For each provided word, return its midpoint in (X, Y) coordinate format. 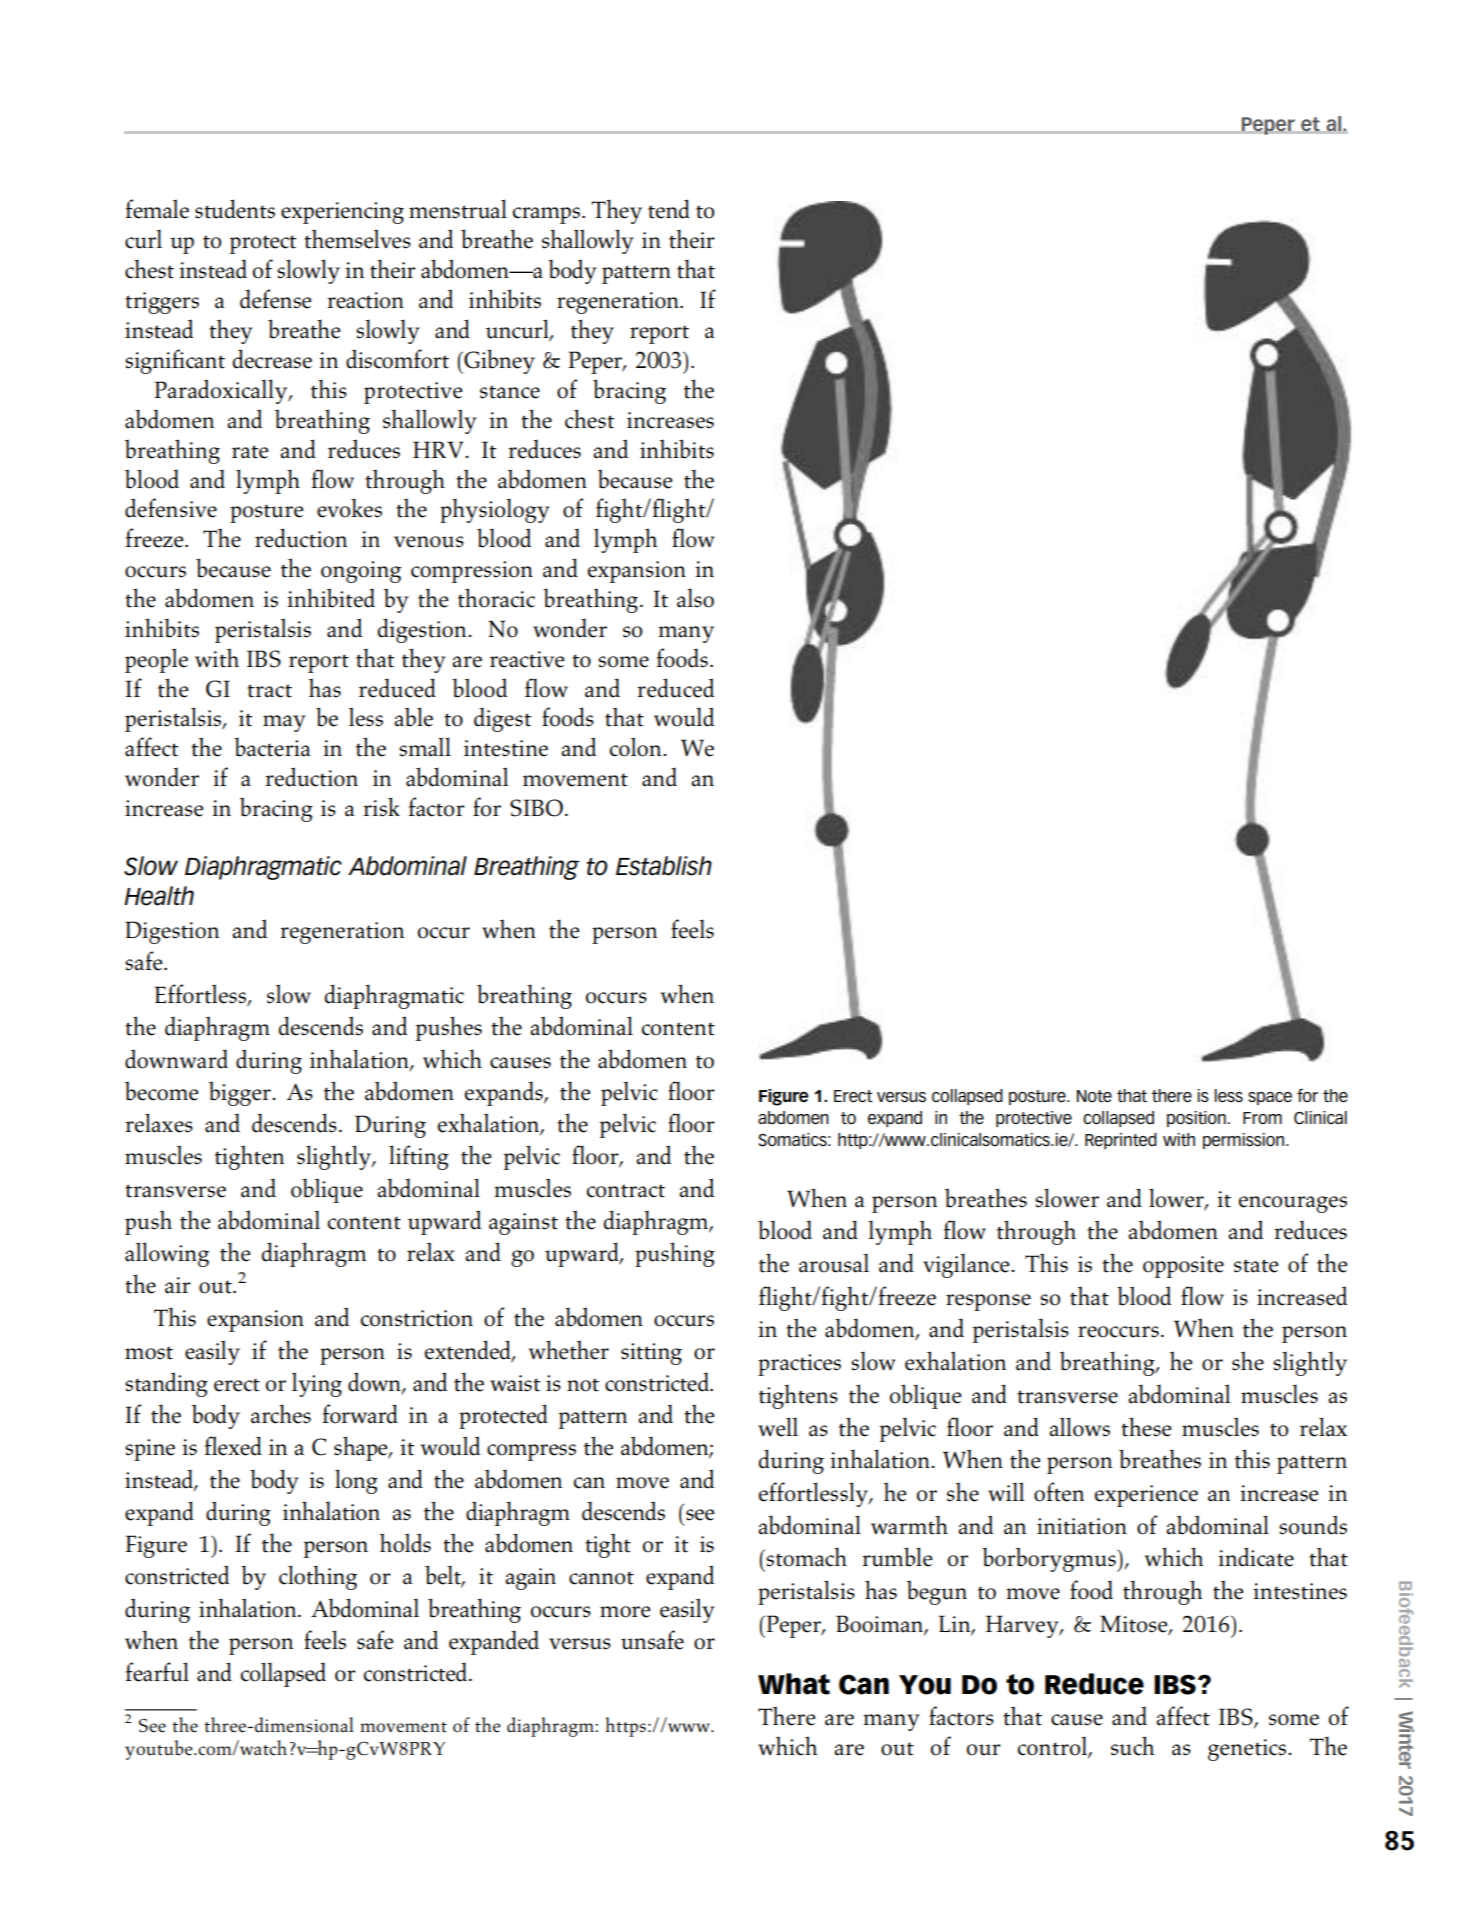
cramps (548, 215)
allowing (167, 1254)
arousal (834, 1263)
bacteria (272, 747)
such (1132, 1746)
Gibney (498, 361)
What (794, 1684)
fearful (157, 1672)
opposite (1183, 1267)
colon (637, 747)
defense (275, 299)
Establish (664, 866)
